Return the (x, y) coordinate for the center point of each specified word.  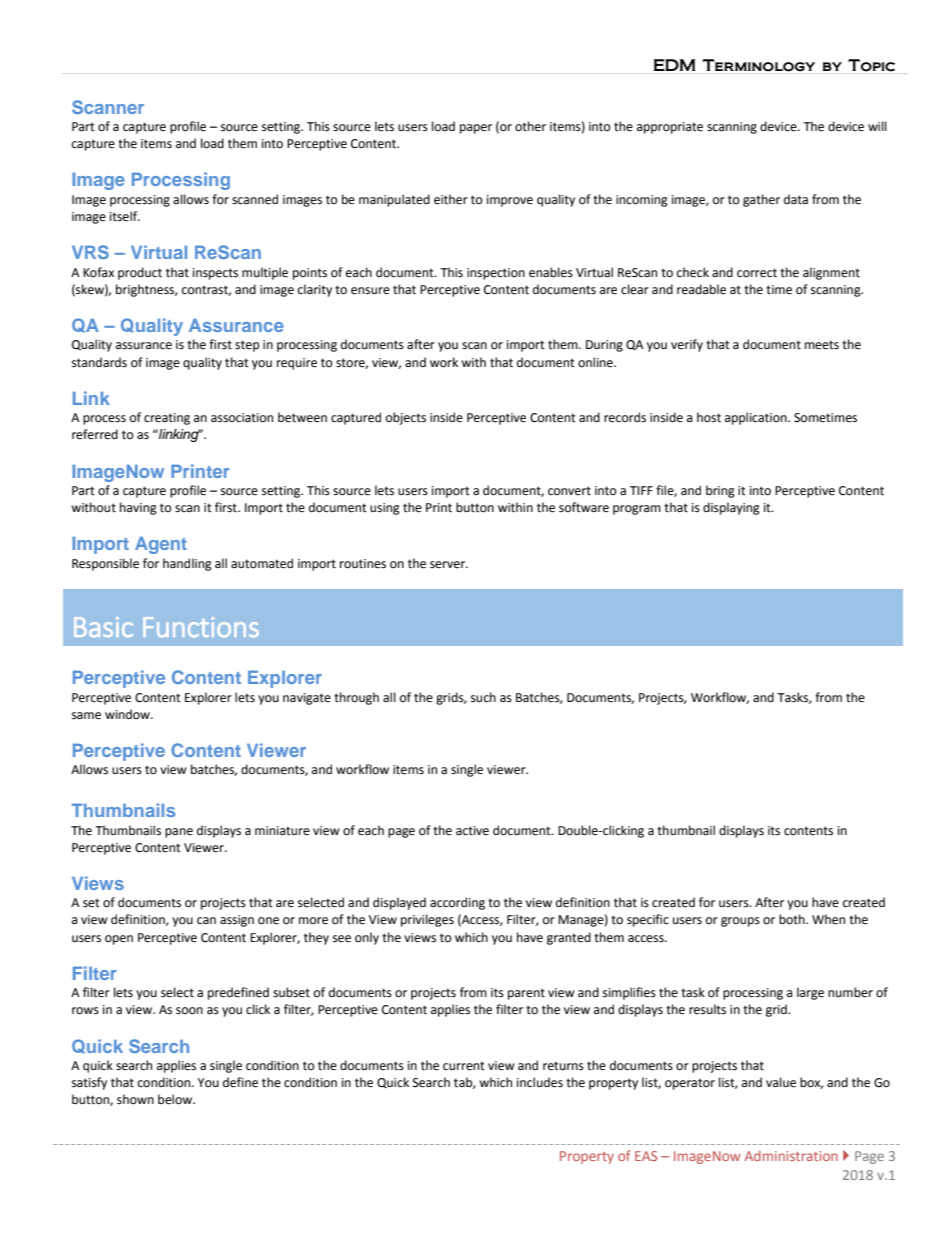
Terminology (760, 66)
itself (125, 216)
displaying (731, 508)
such (483, 697)
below (176, 1099)
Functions (201, 627)
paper (476, 129)
